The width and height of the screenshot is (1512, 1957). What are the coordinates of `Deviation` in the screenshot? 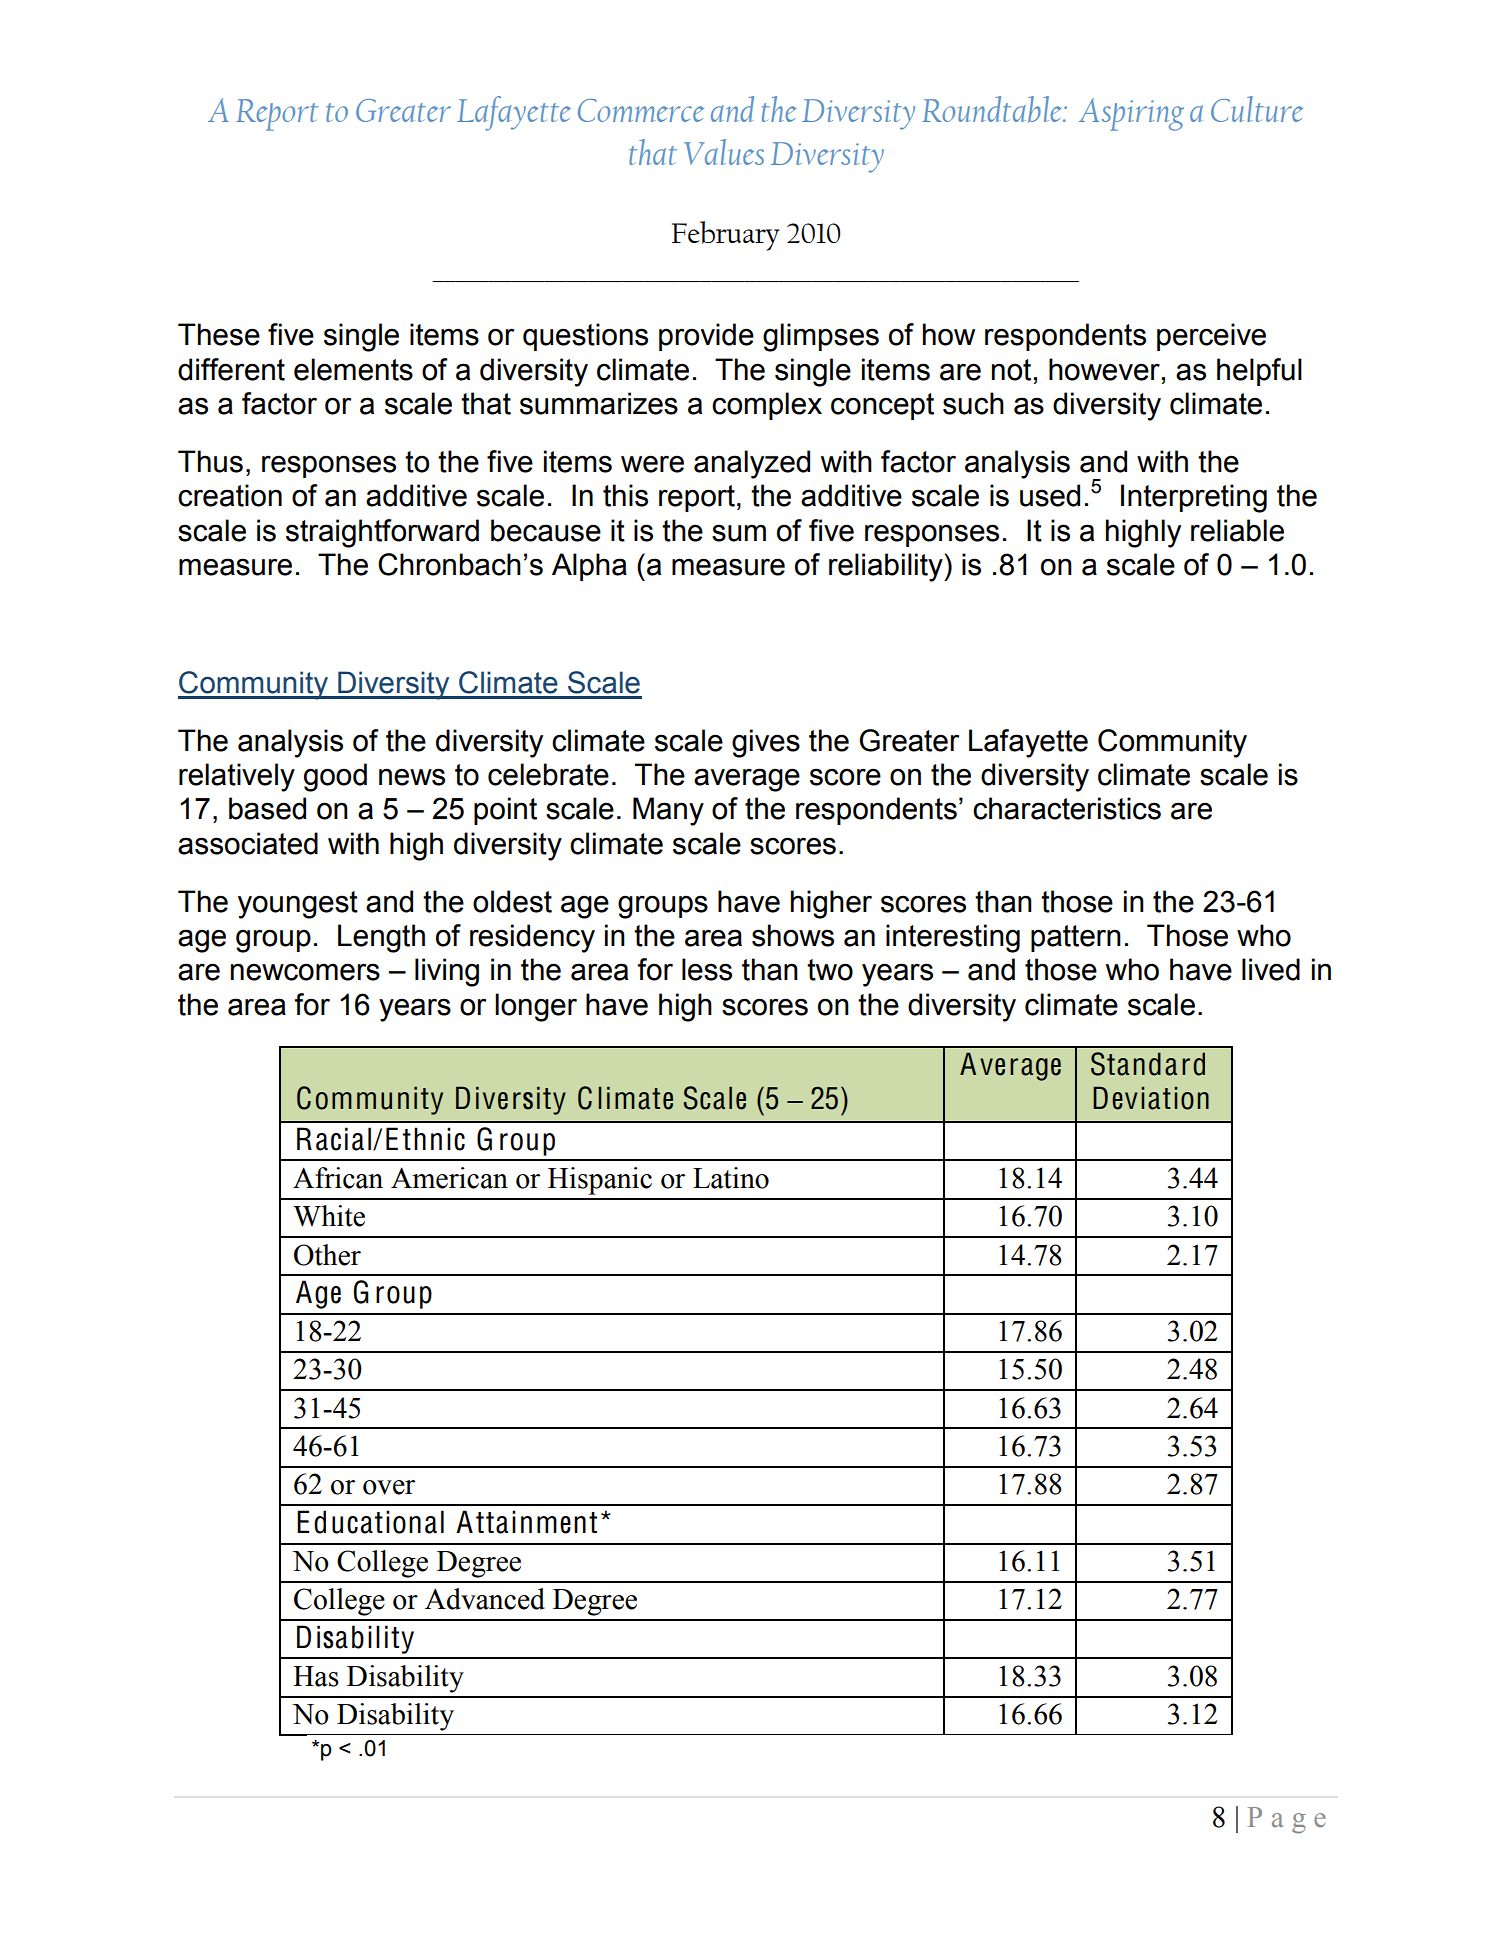 It's located at (1151, 1098).
